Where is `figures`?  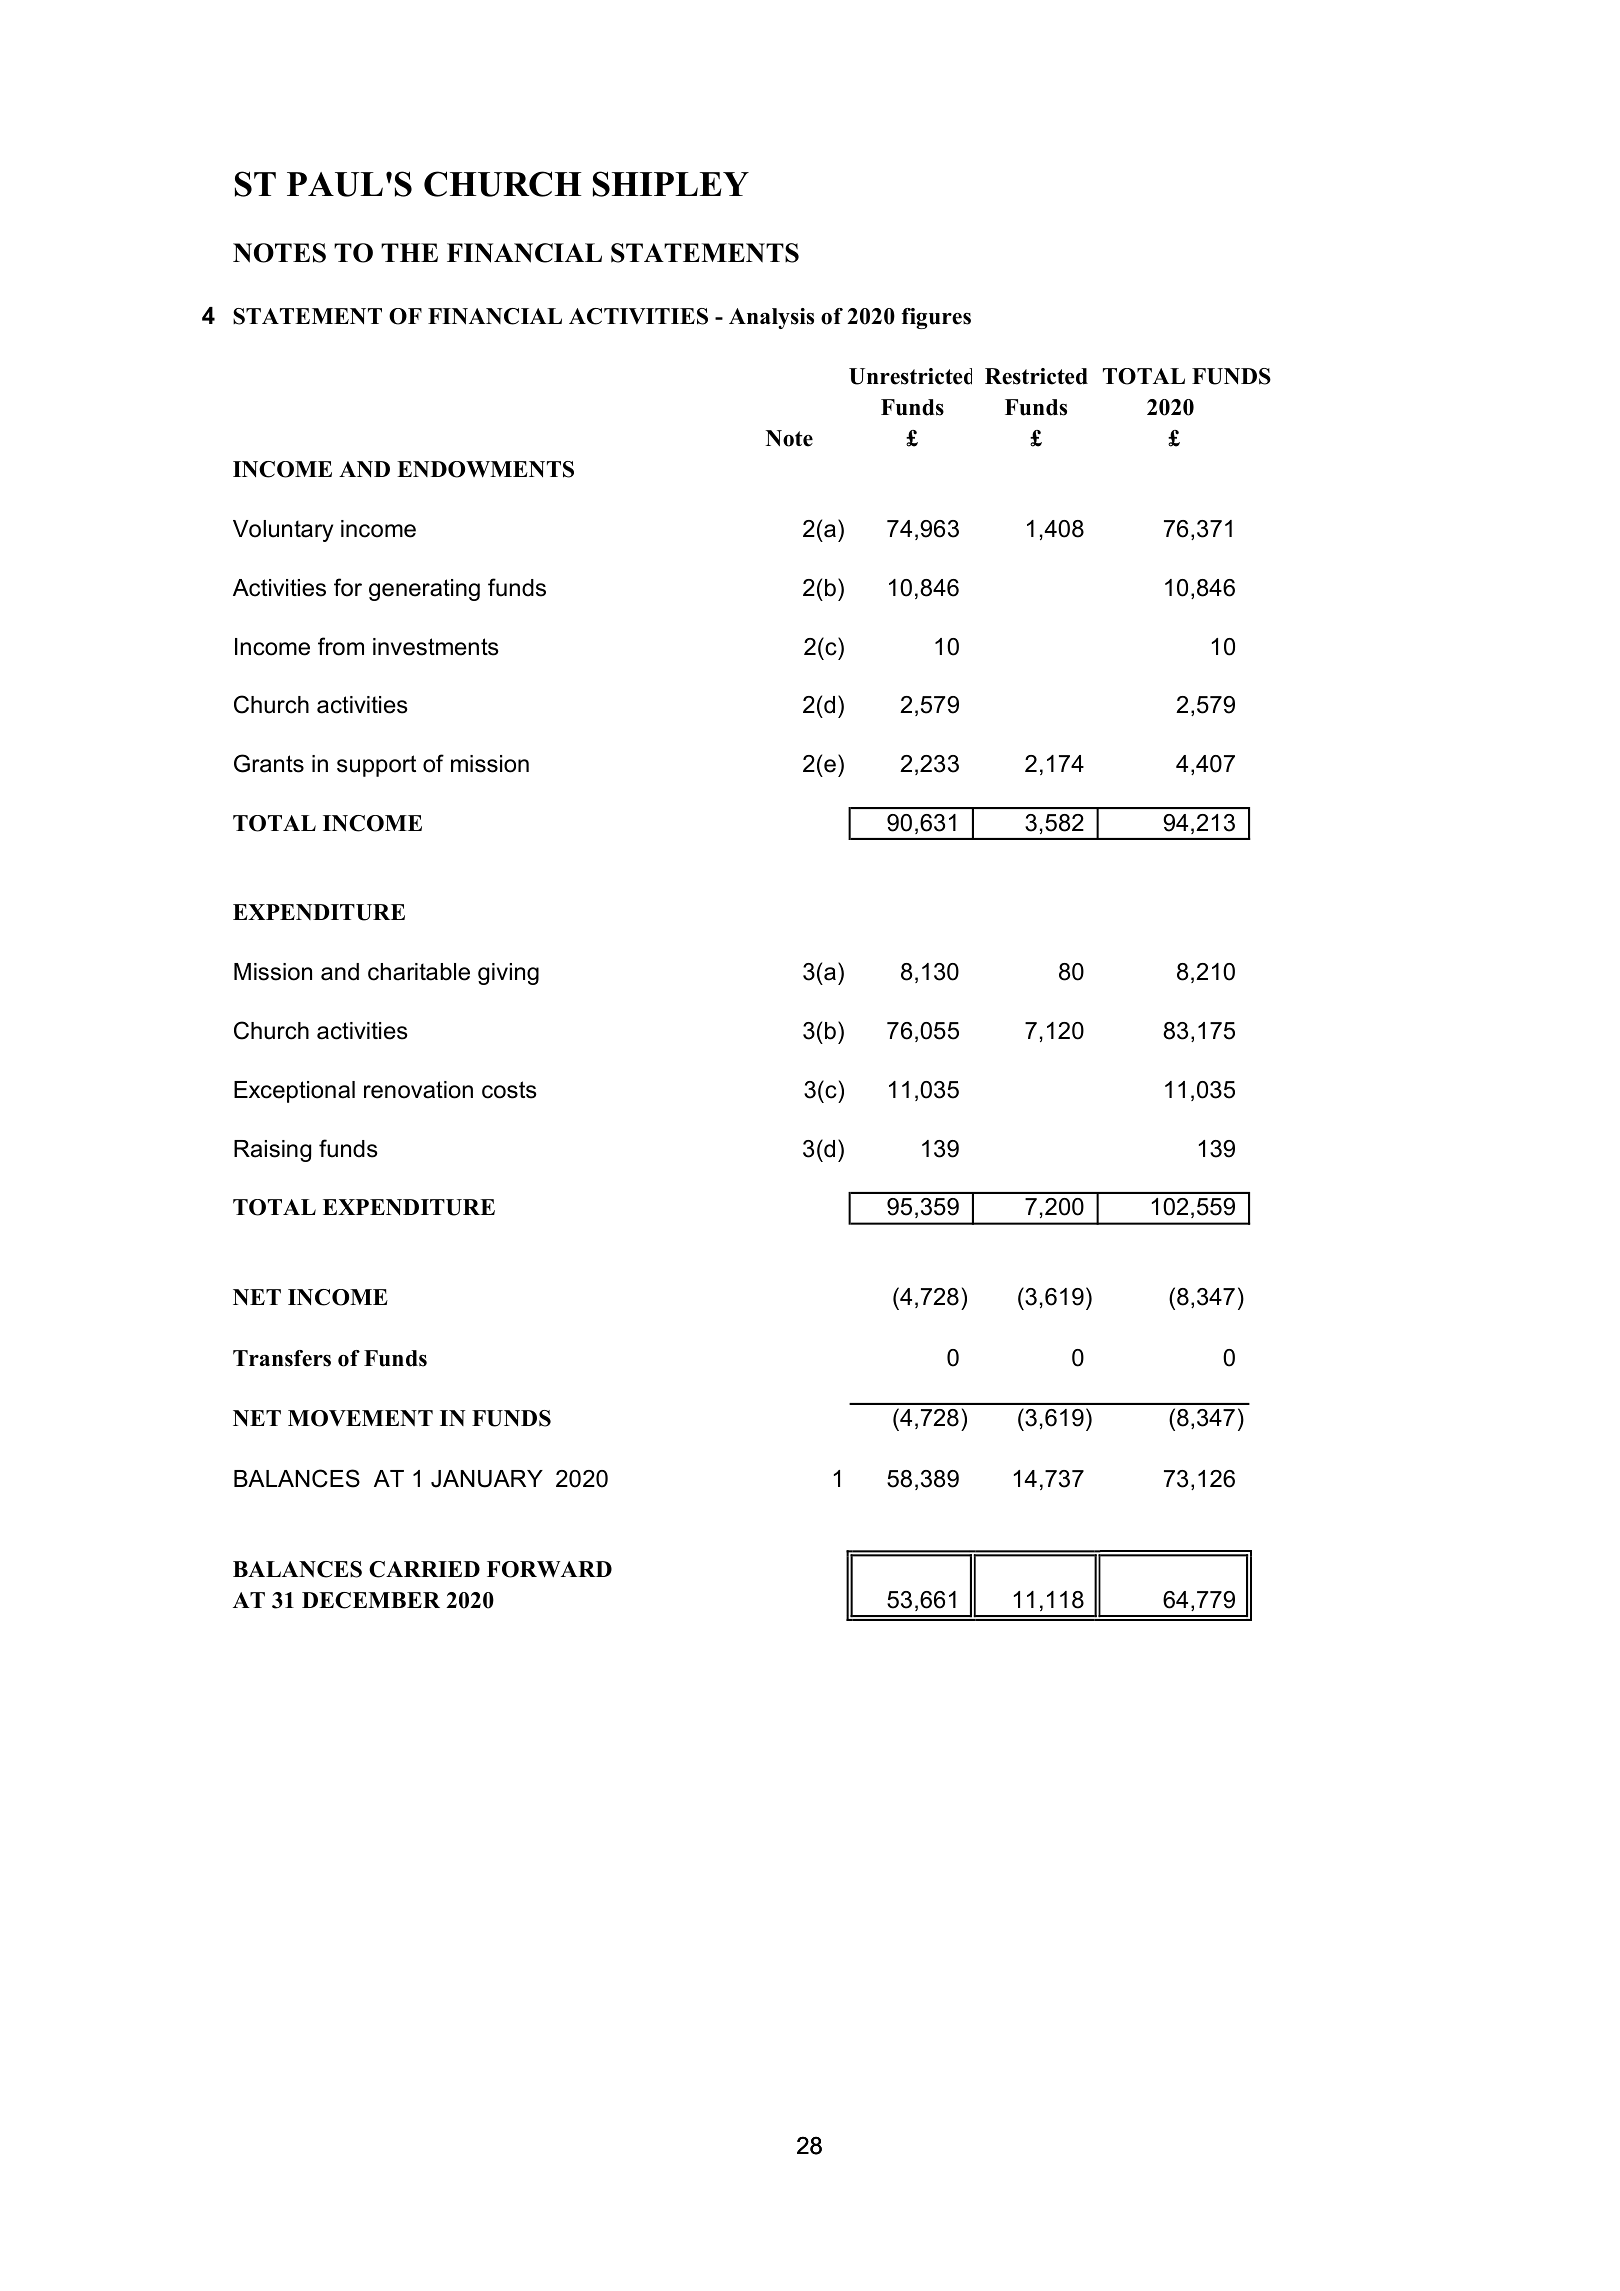
figures is located at coordinates (936, 318).
